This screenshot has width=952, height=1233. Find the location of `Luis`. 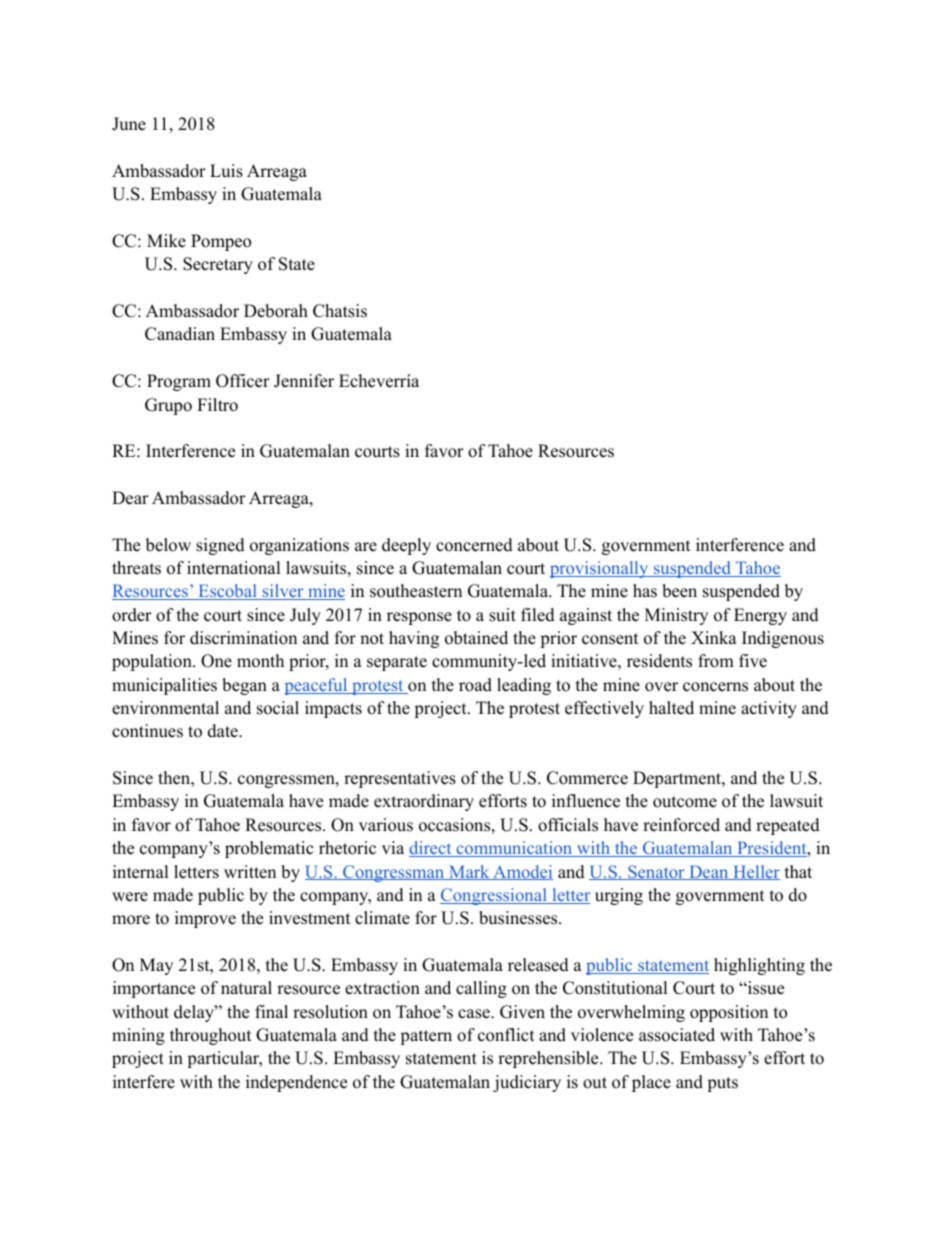

Luis is located at coordinates (226, 171).
